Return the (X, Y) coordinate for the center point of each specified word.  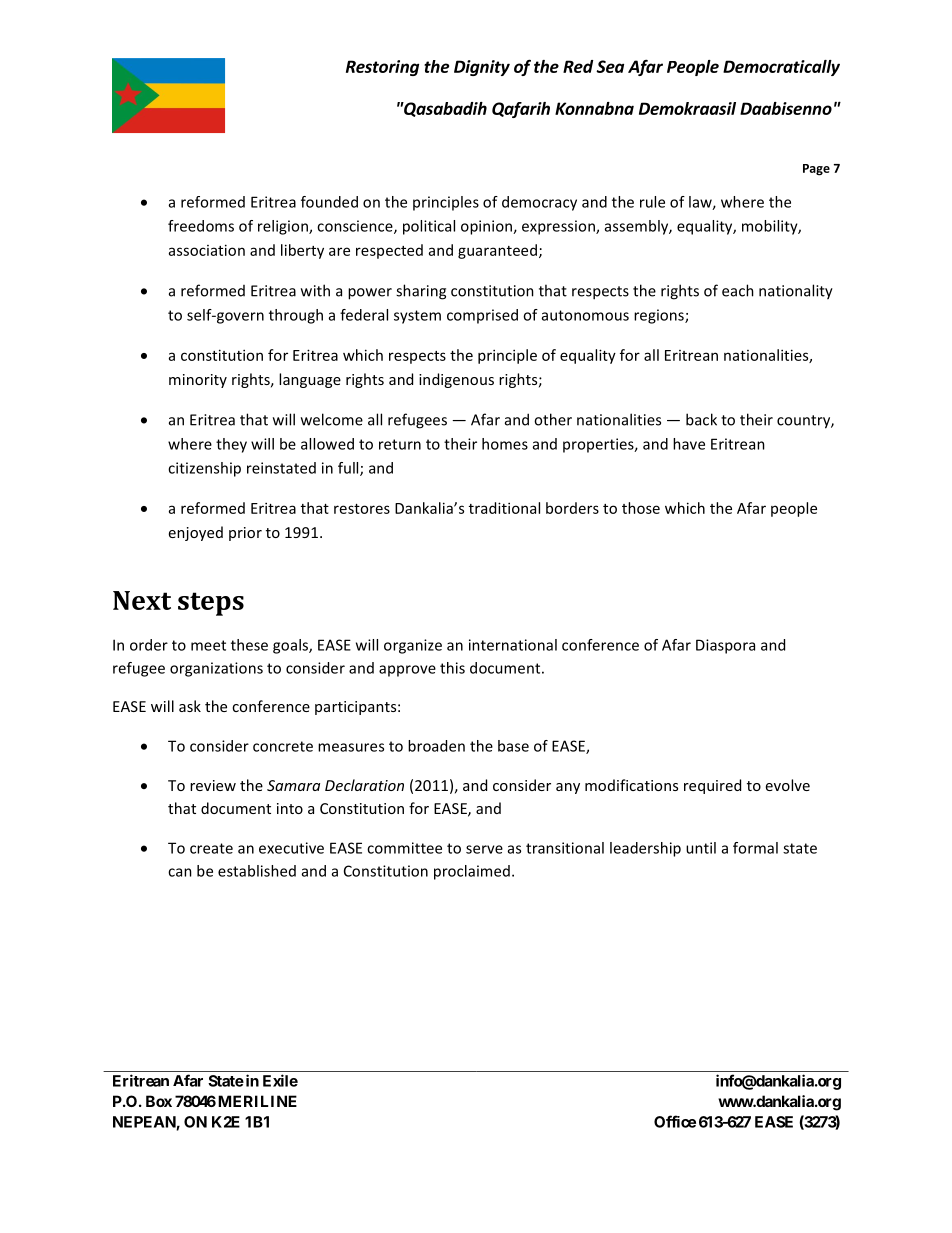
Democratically (781, 68)
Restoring (382, 68)
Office (675, 1121)
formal (755, 848)
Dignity (482, 68)
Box (159, 1101)
